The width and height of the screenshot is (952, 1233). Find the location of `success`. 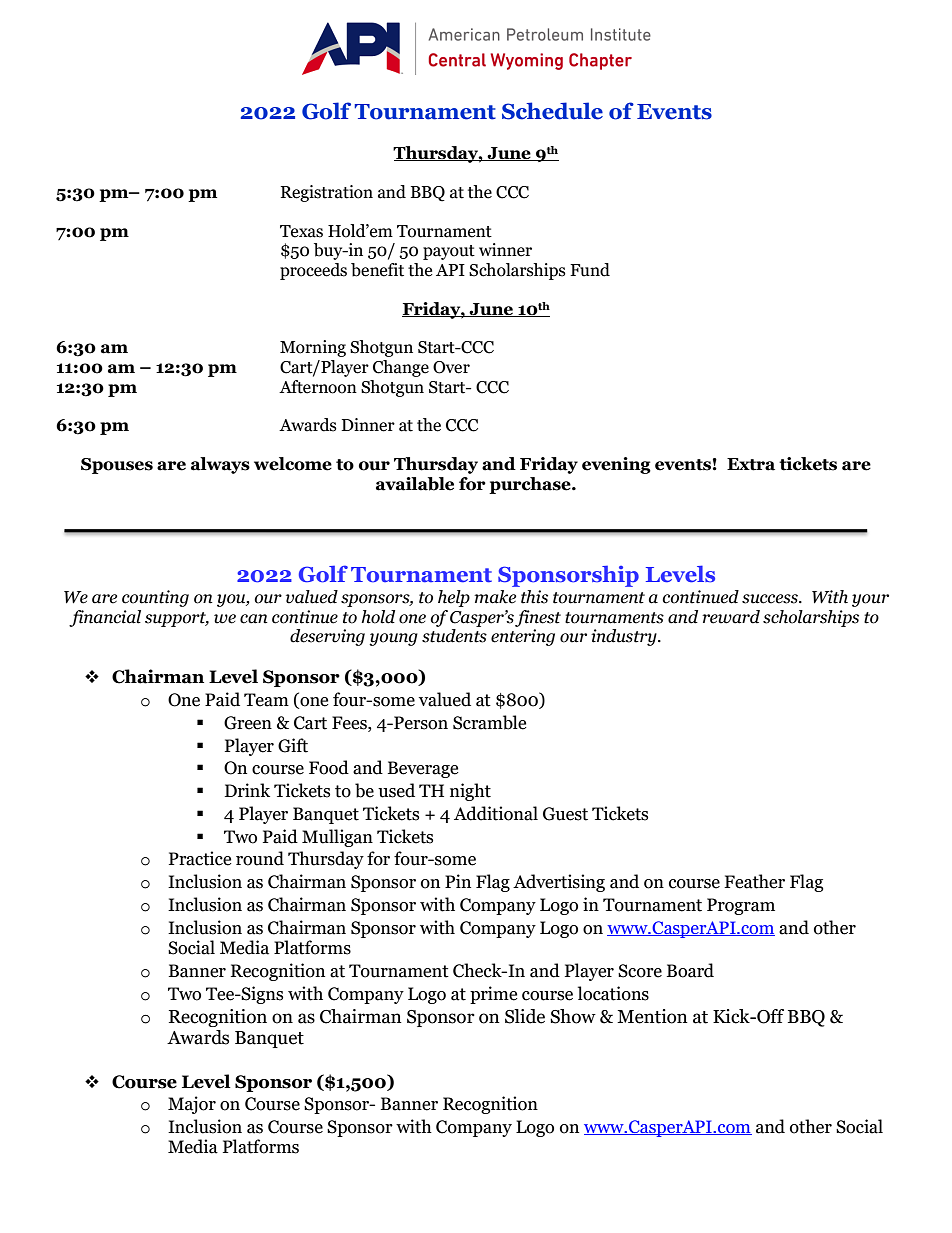

success is located at coordinates (771, 599).
